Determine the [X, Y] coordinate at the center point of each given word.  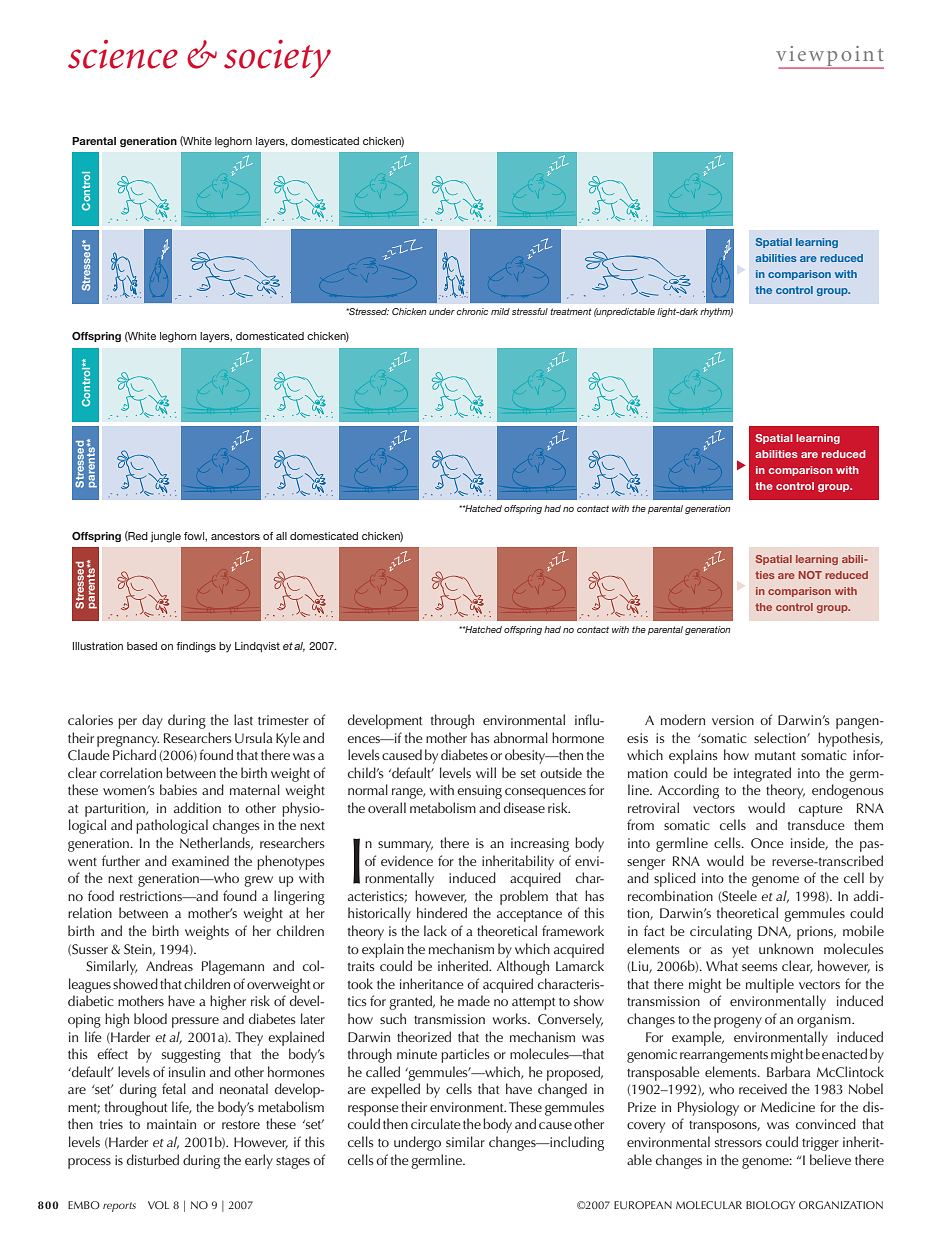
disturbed [153, 1159]
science [123, 54]
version [733, 720]
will [486, 772]
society [277, 59]
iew [807, 53]
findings [196, 647]
